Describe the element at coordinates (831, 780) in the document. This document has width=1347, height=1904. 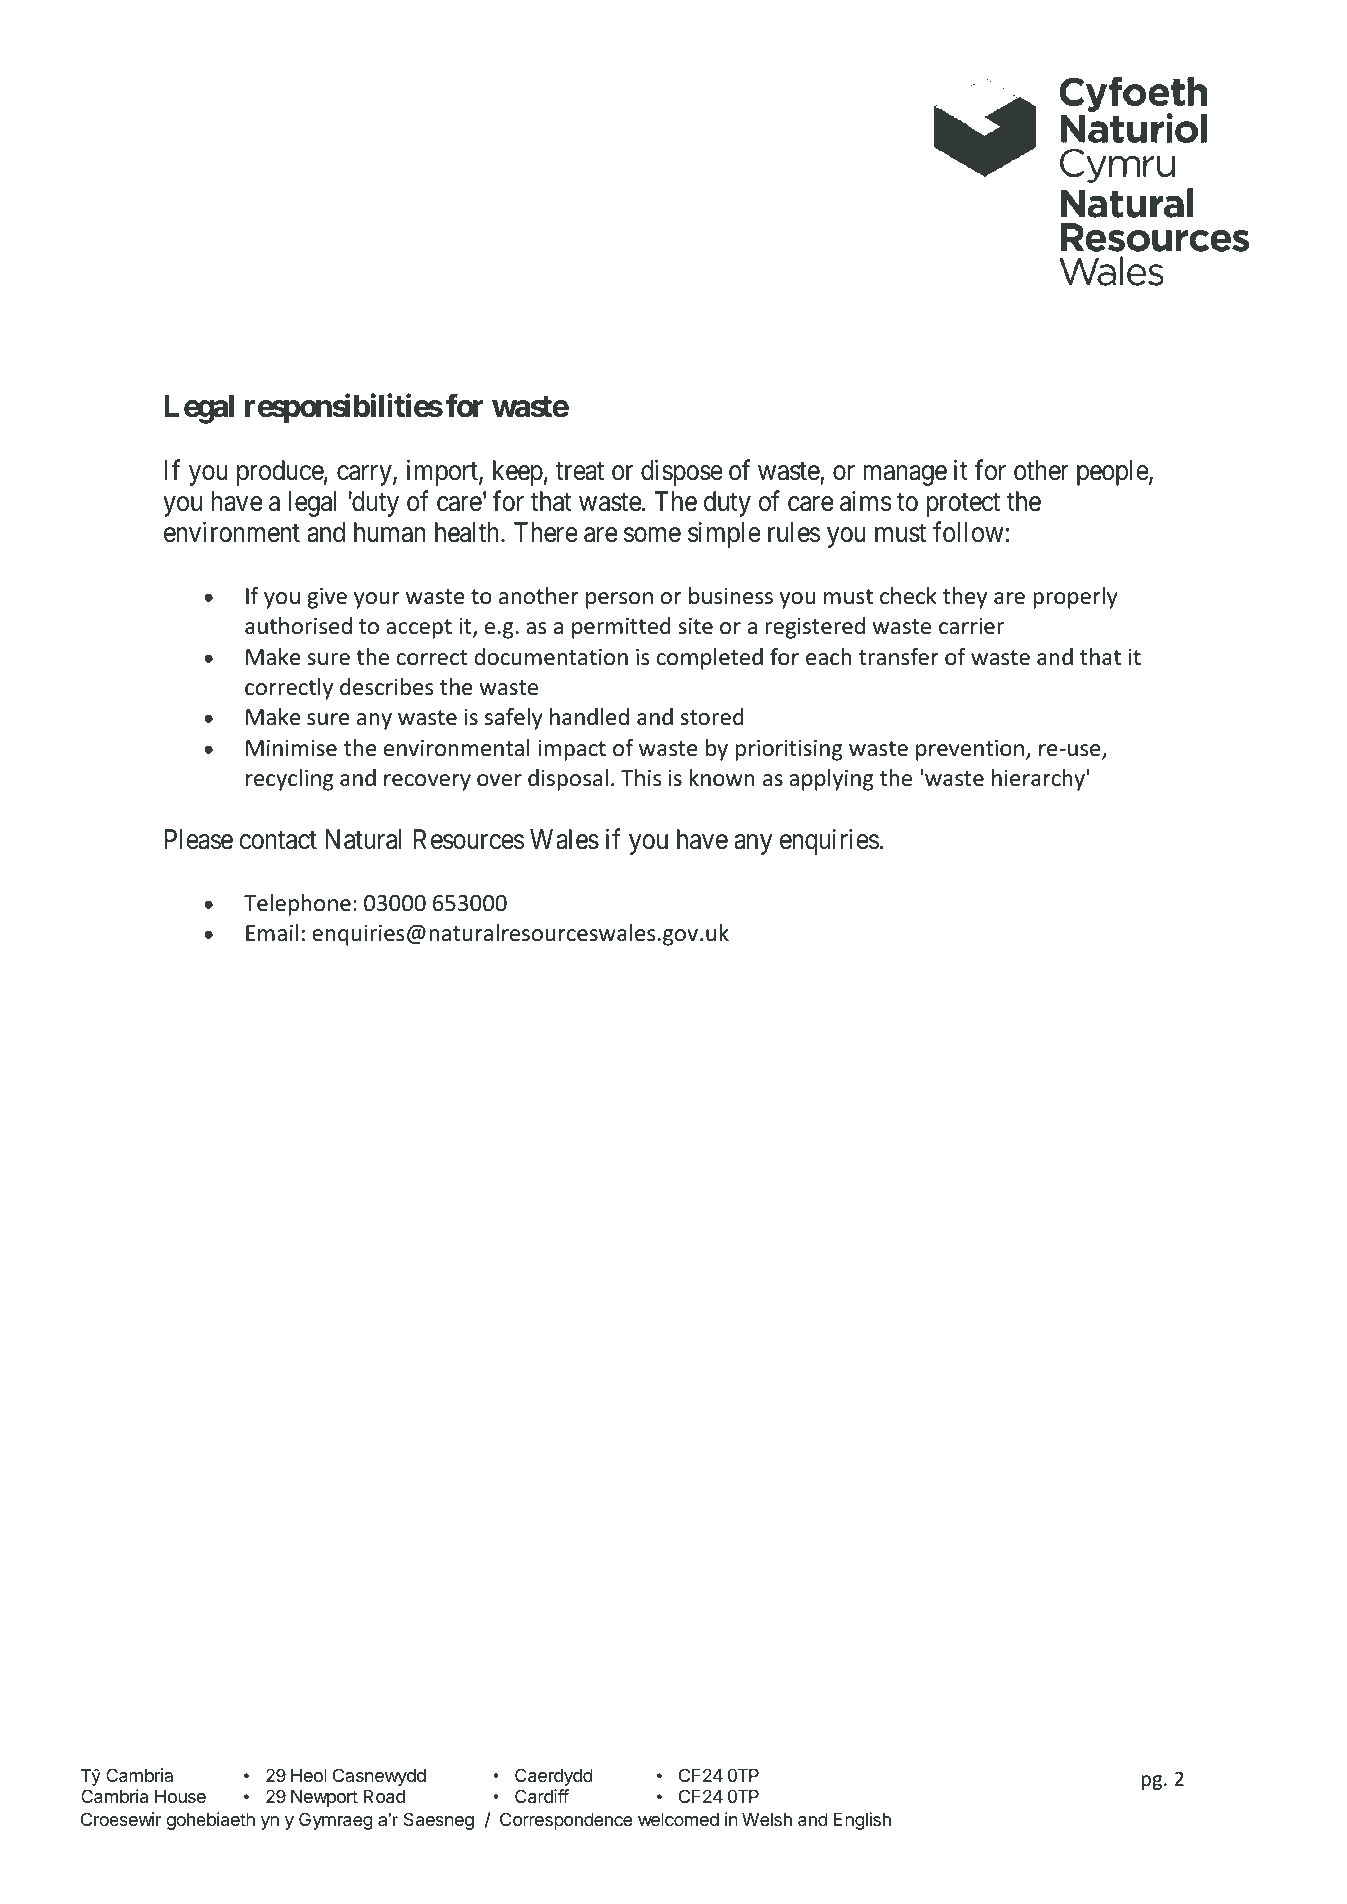
I see `applying` at that location.
